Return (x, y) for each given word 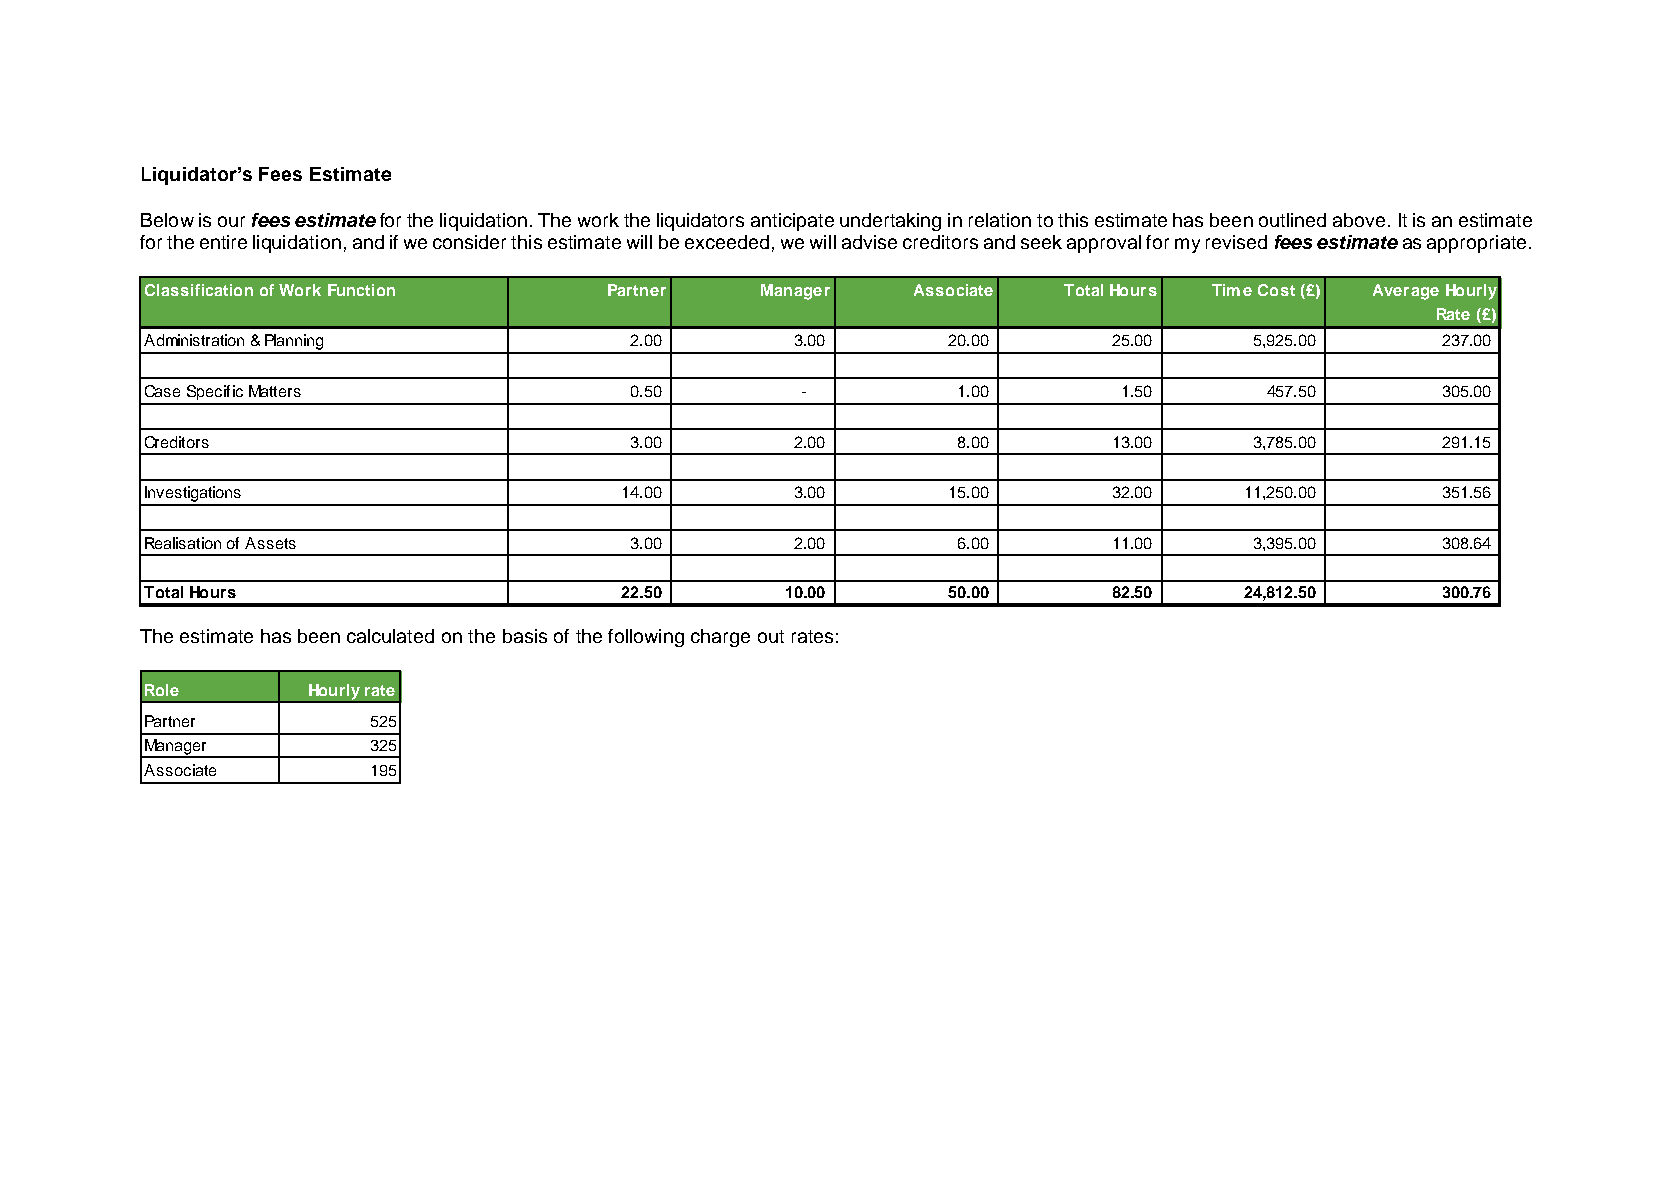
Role (162, 690)
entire (223, 242)
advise (869, 242)
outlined (1292, 220)
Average (1406, 292)
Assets (270, 543)
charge (720, 638)
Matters (275, 391)
